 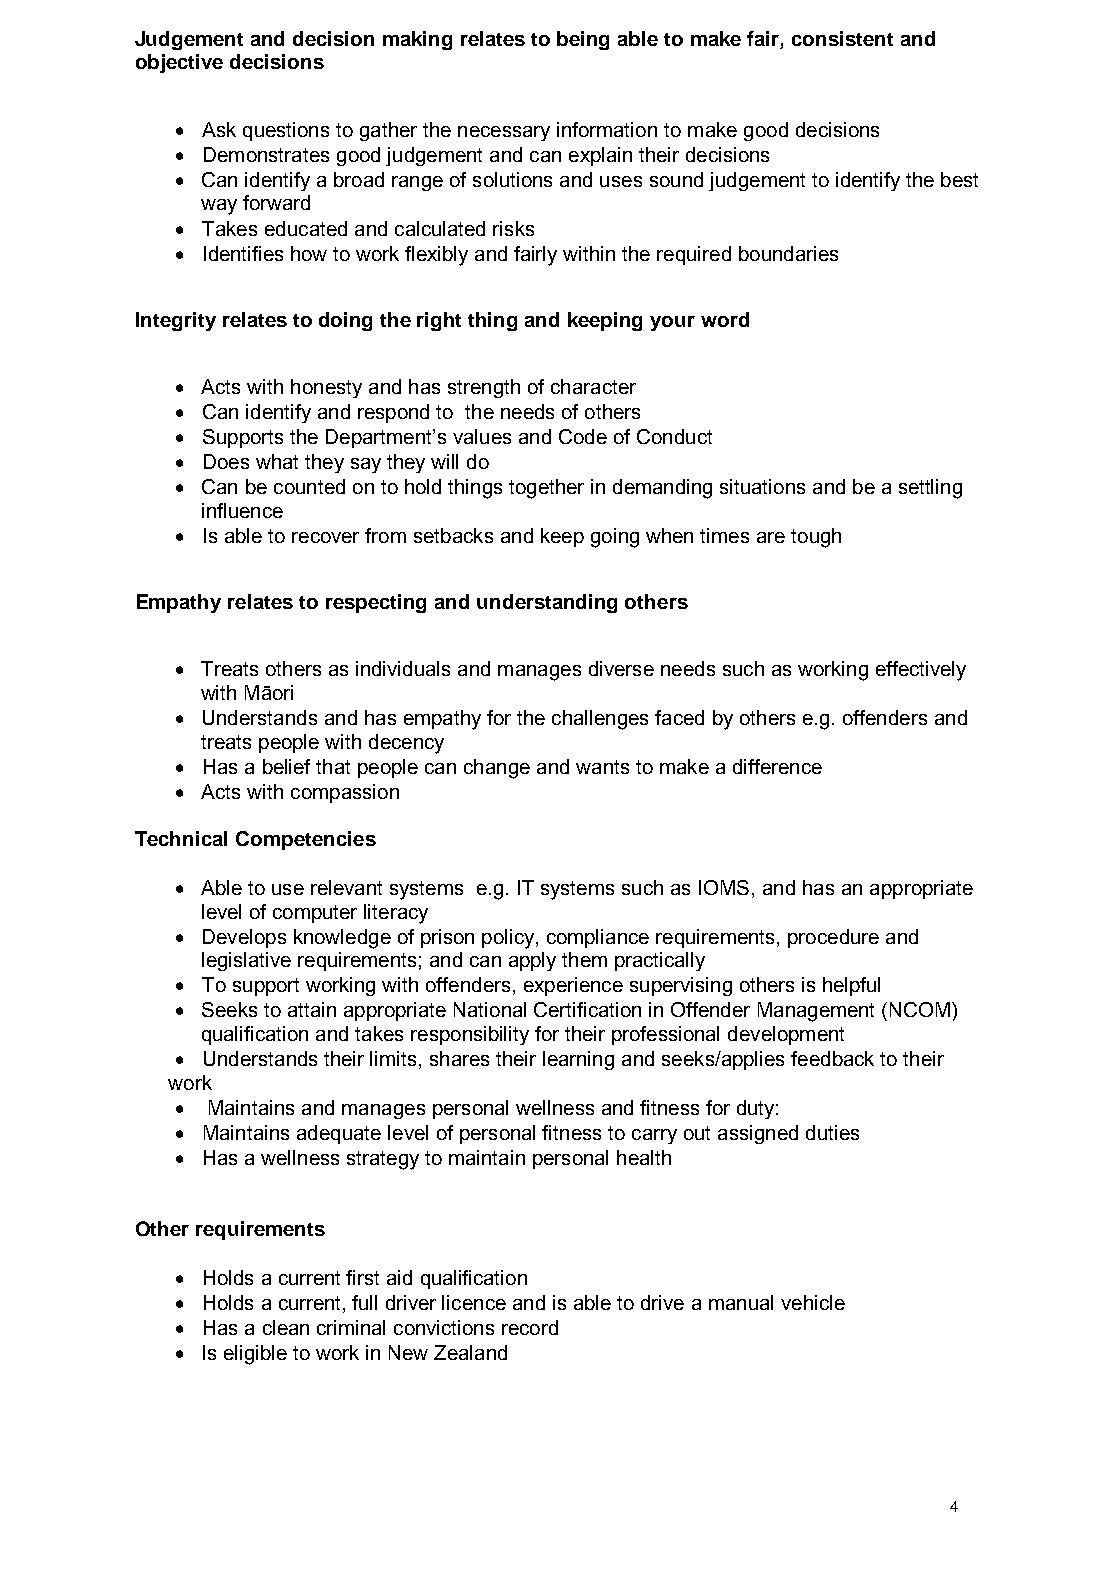 What do you see at coordinates (286, 1327) in the page?
I see `clean` at bounding box center [286, 1327].
